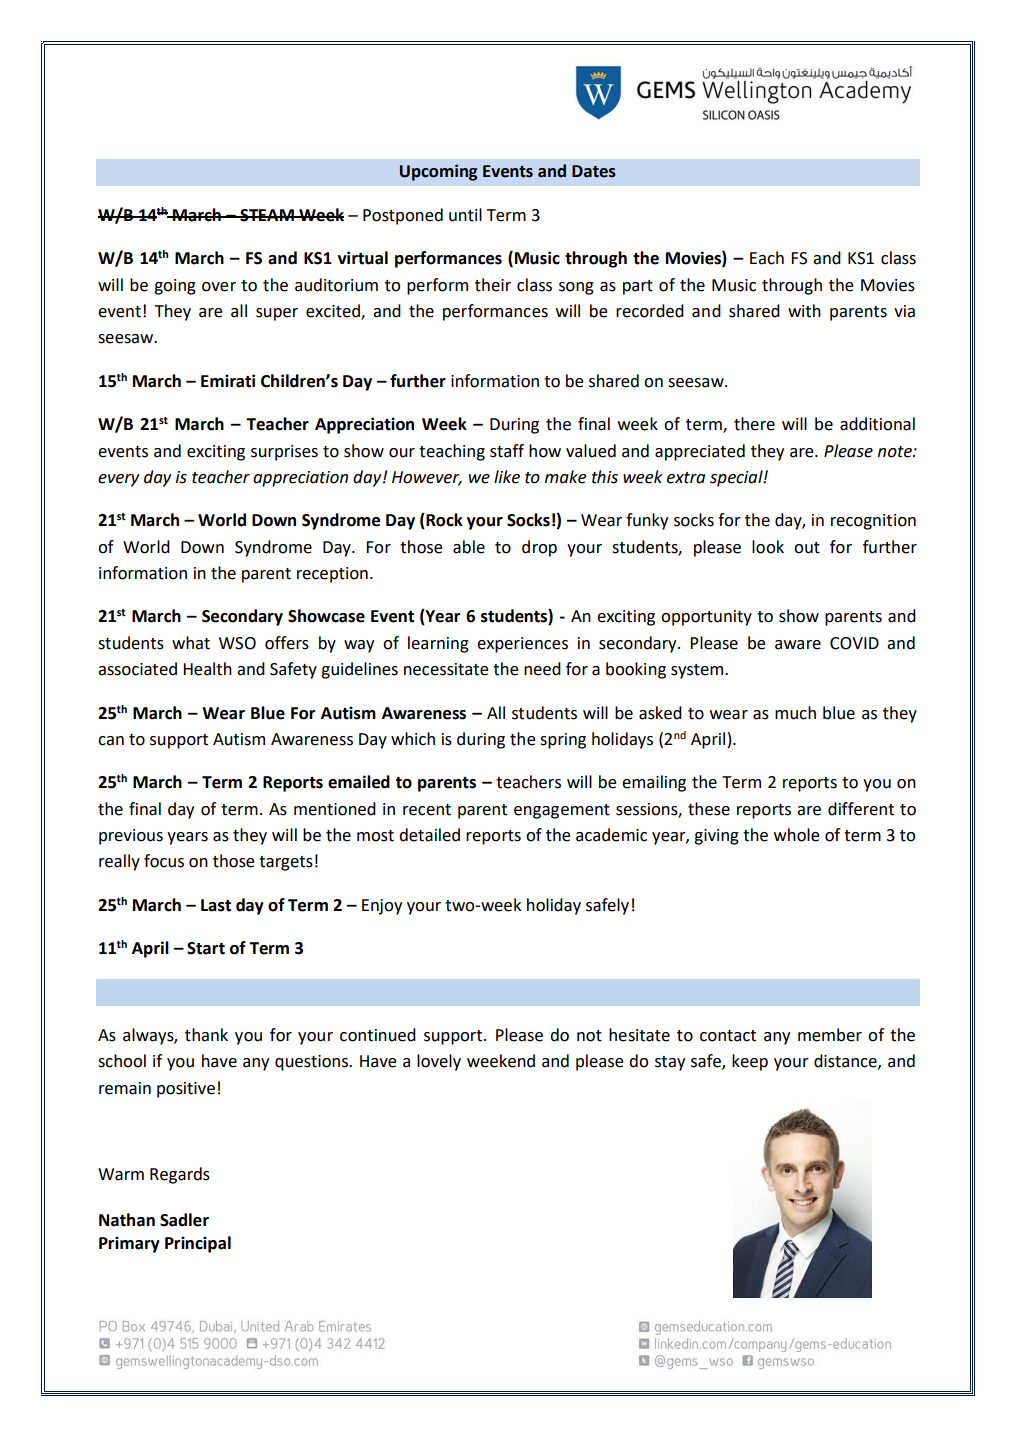  I want to click on STEAM, so click(267, 215).
